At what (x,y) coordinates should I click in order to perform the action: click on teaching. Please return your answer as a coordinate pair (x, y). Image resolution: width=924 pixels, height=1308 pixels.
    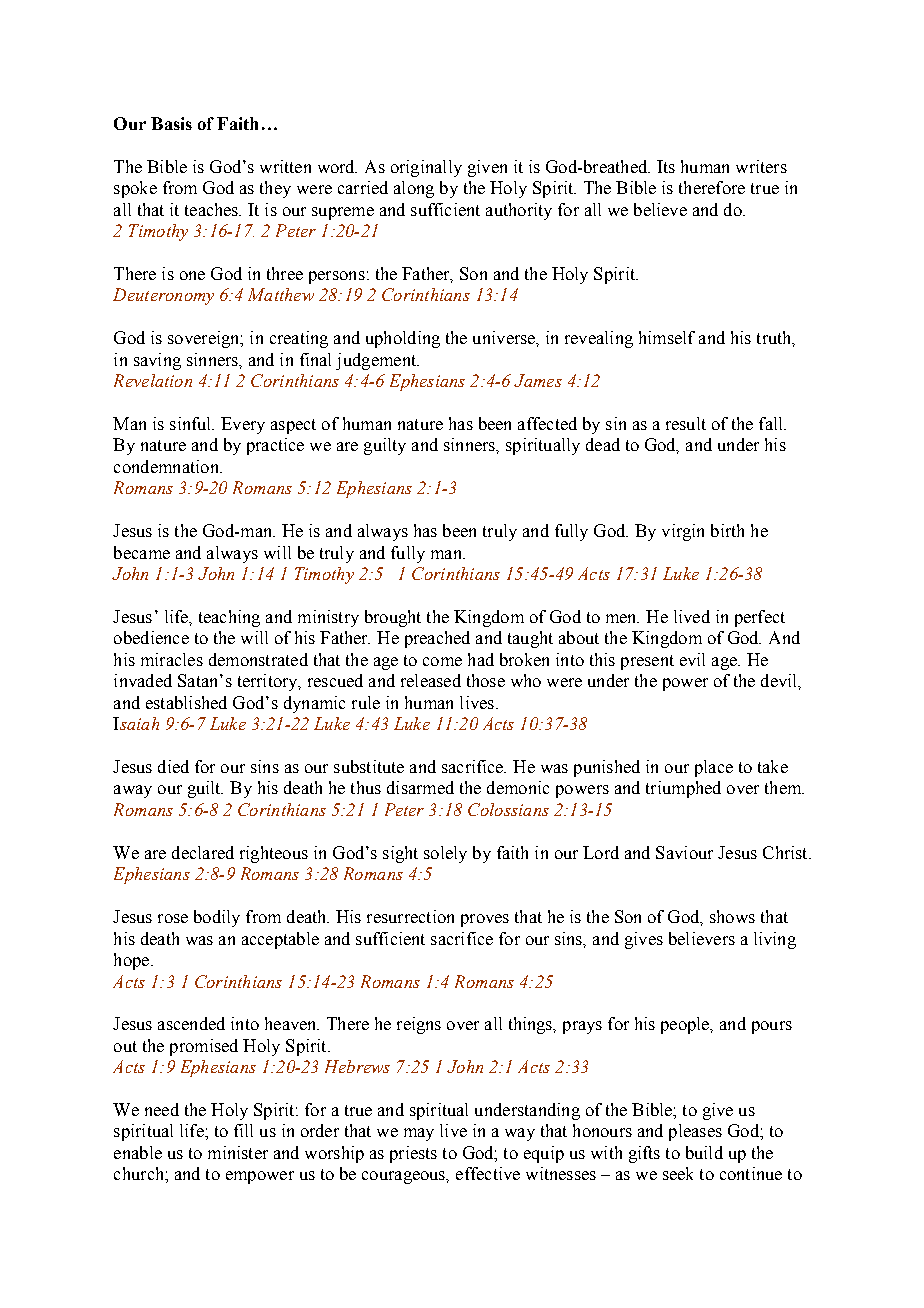
    Looking at the image, I should click on (229, 618).
